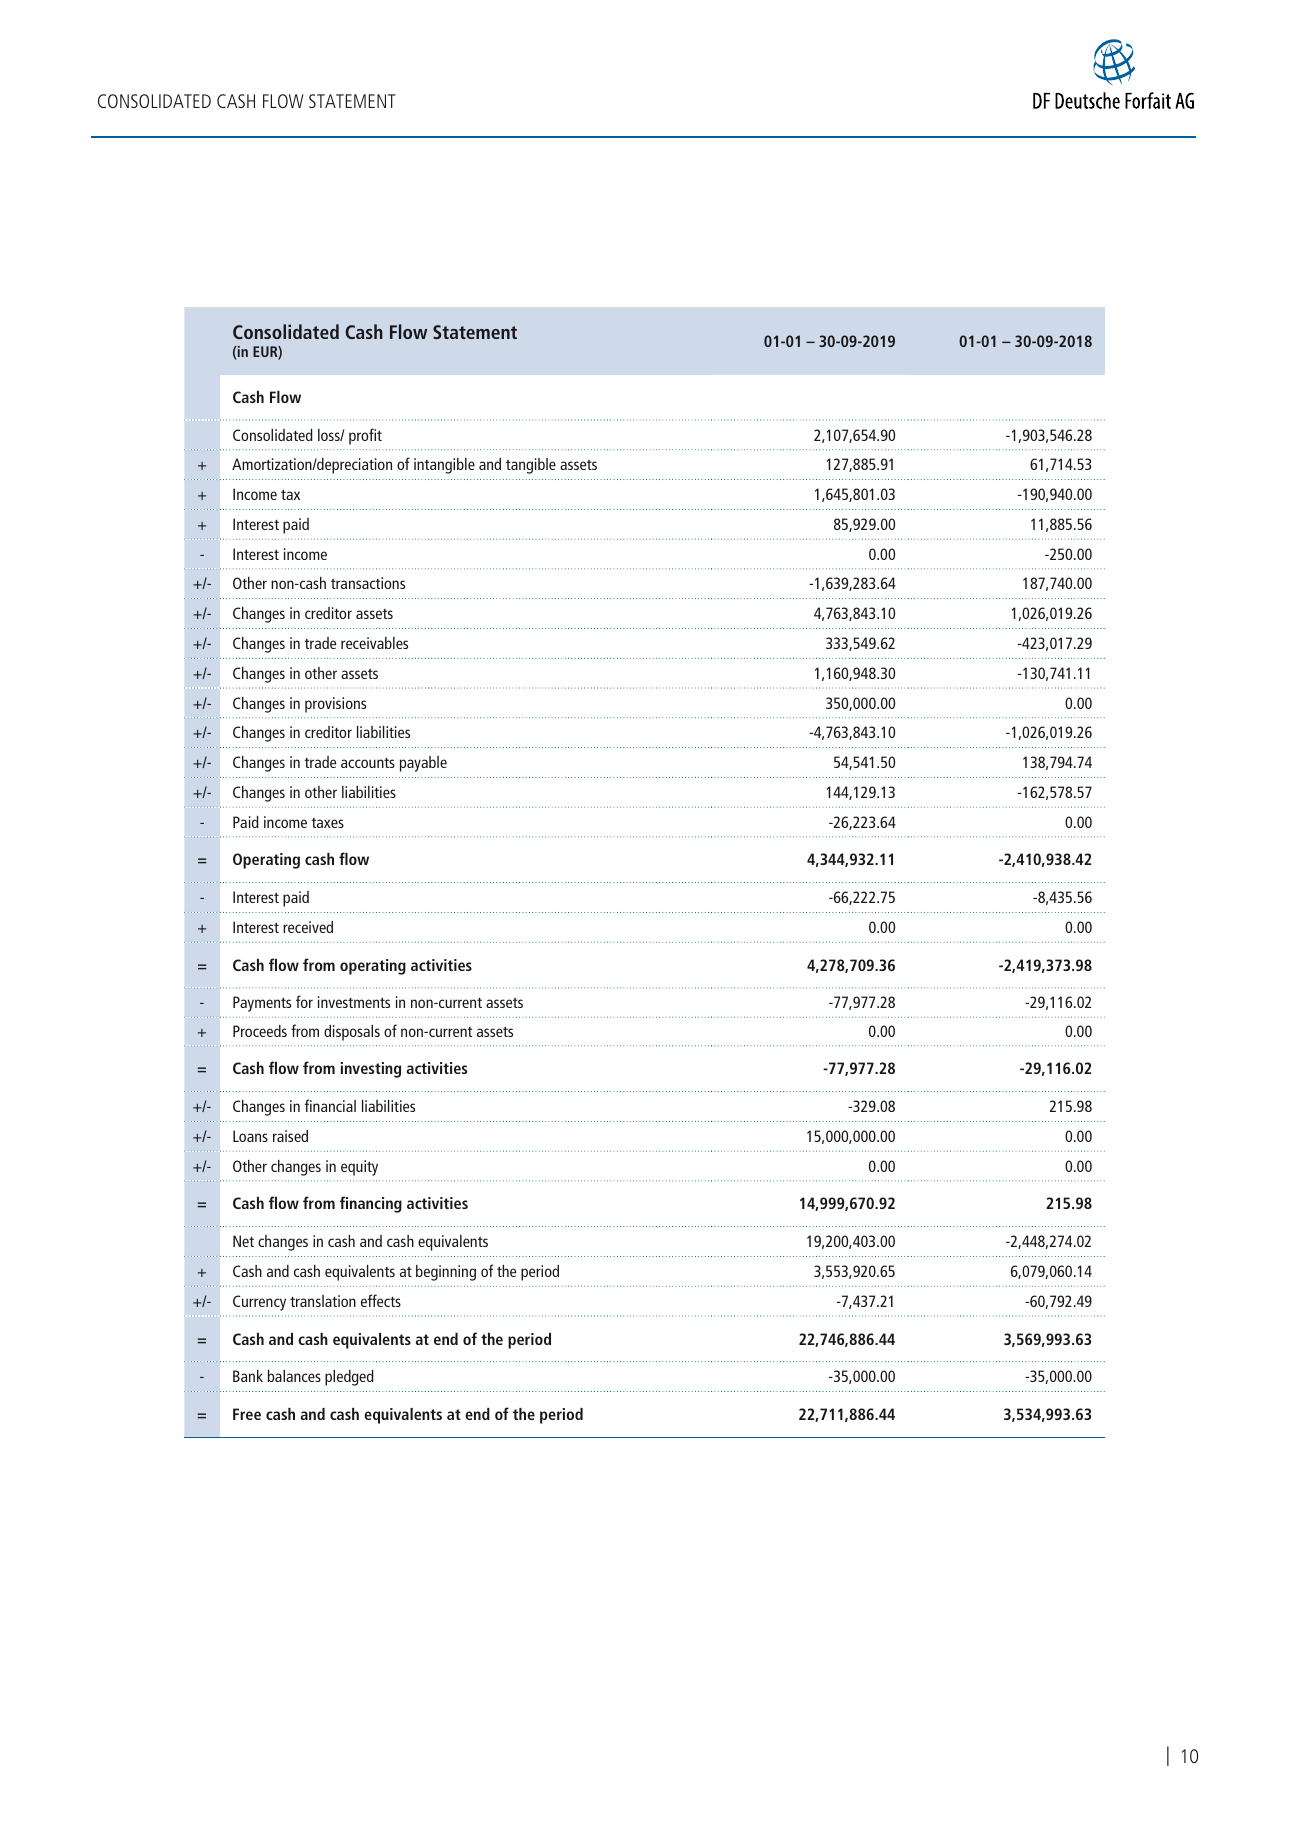  I want to click on investing, so click(371, 1070).
